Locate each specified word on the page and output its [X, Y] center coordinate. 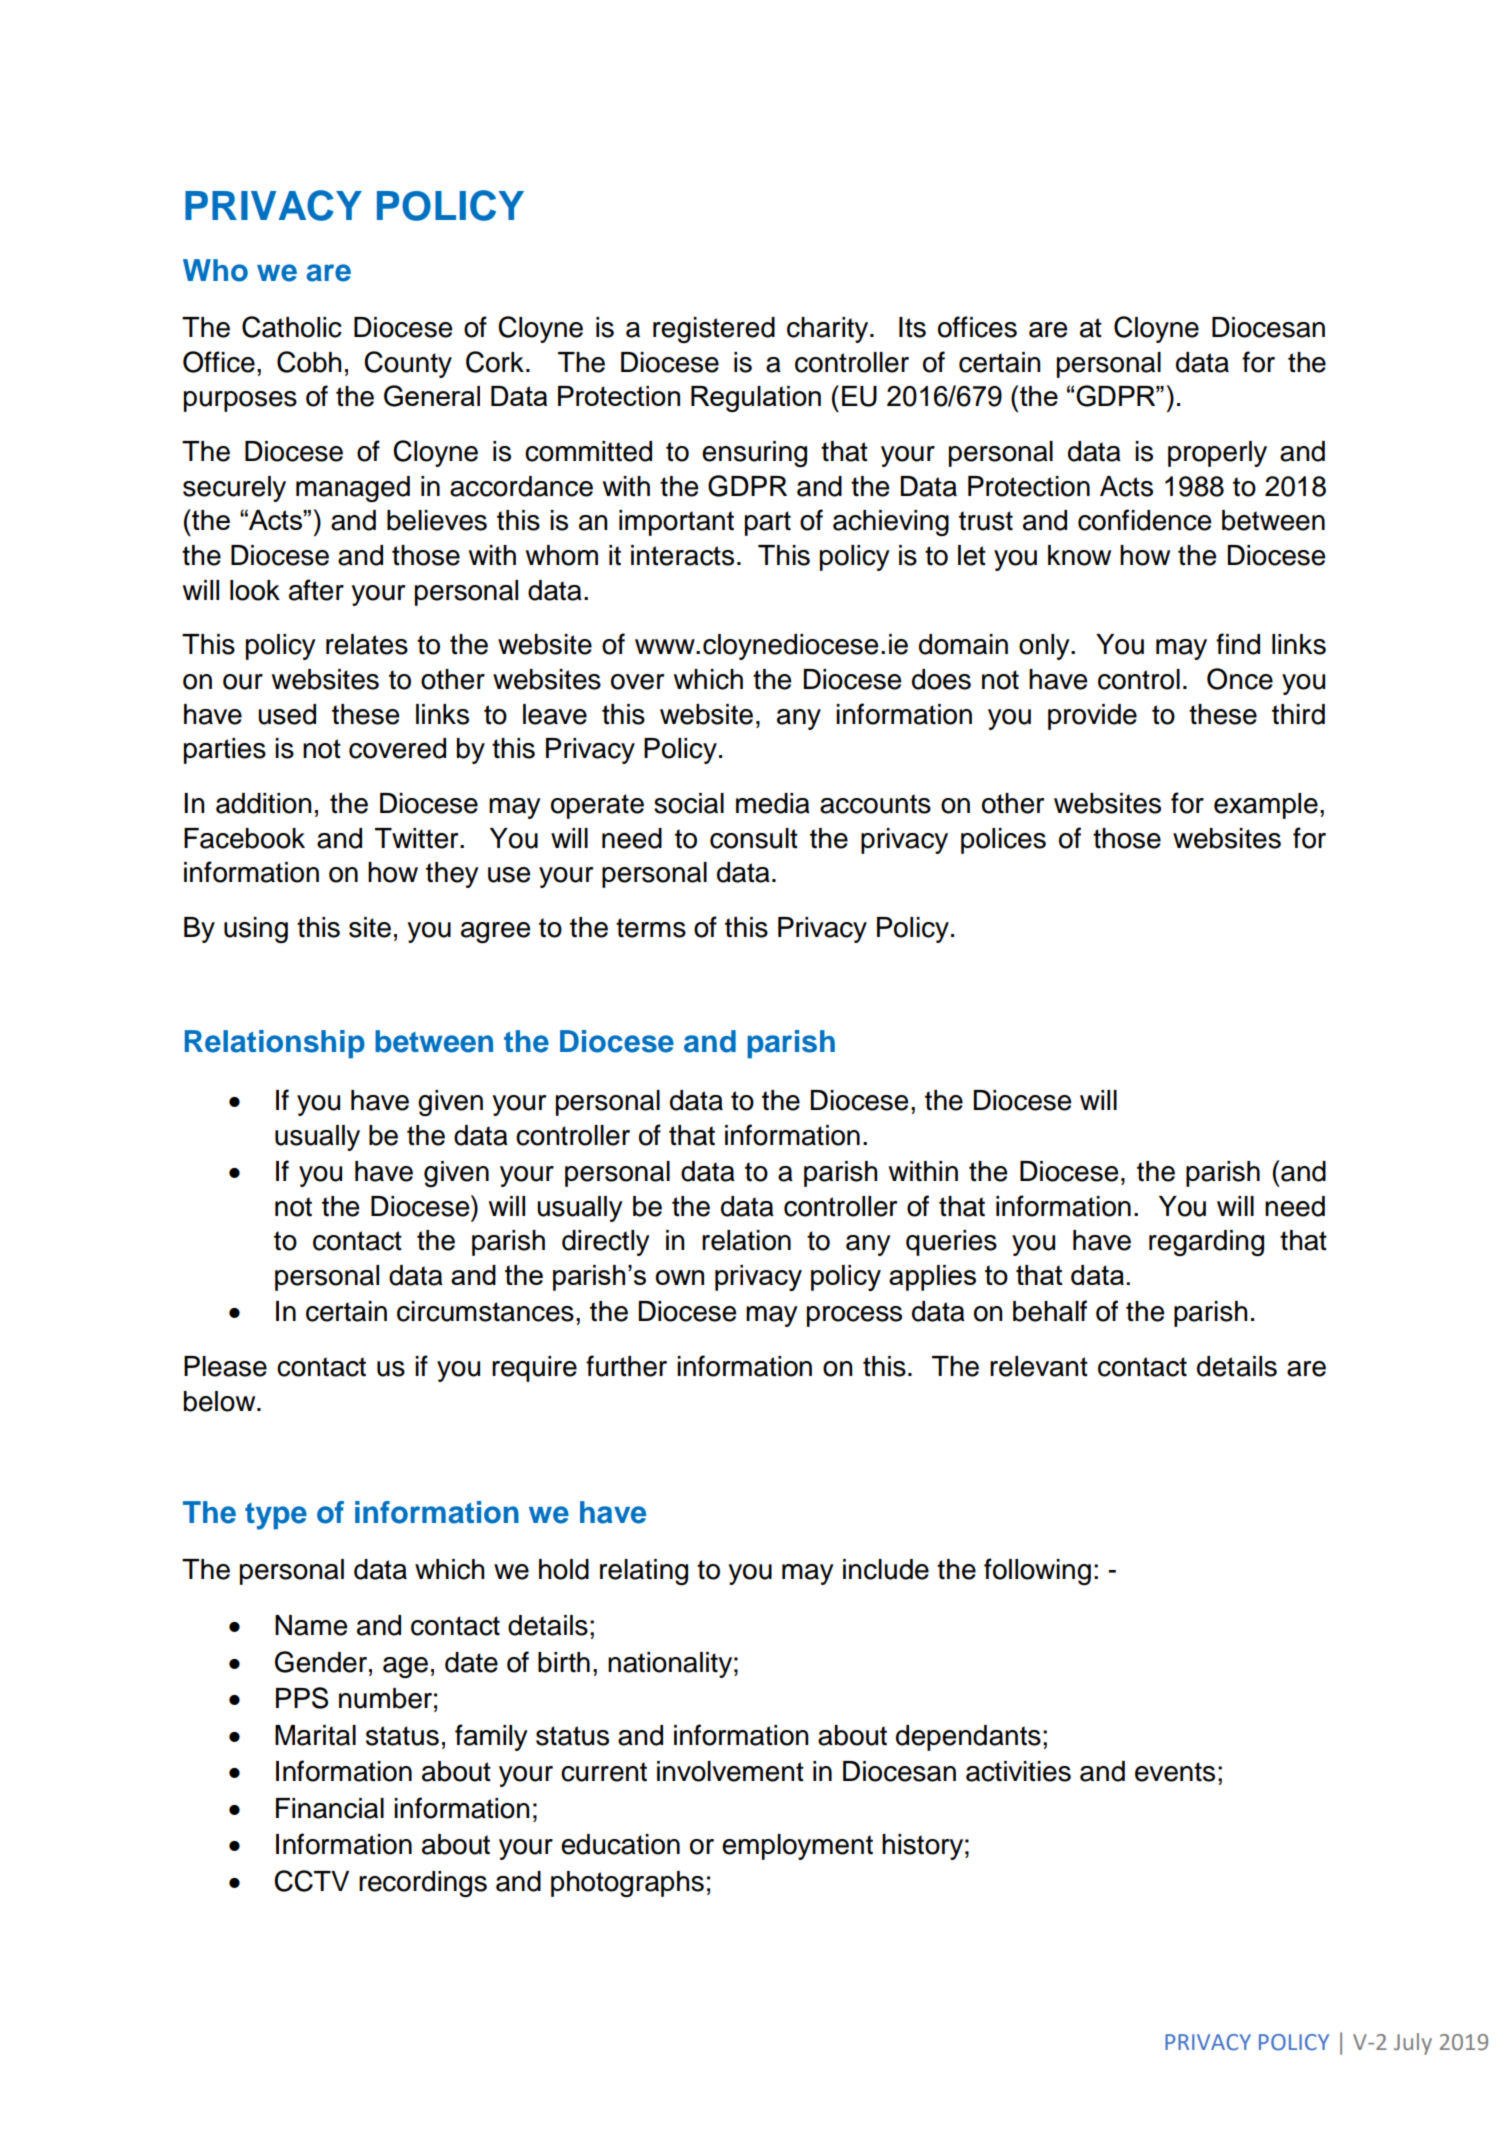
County [408, 364]
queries [951, 1243]
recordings [423, 1884]
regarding [1206, 1243]
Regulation [756, 399]
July [1413, 2044]
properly [1217, 454]
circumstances [485, 1311]
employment [797, 1847]
